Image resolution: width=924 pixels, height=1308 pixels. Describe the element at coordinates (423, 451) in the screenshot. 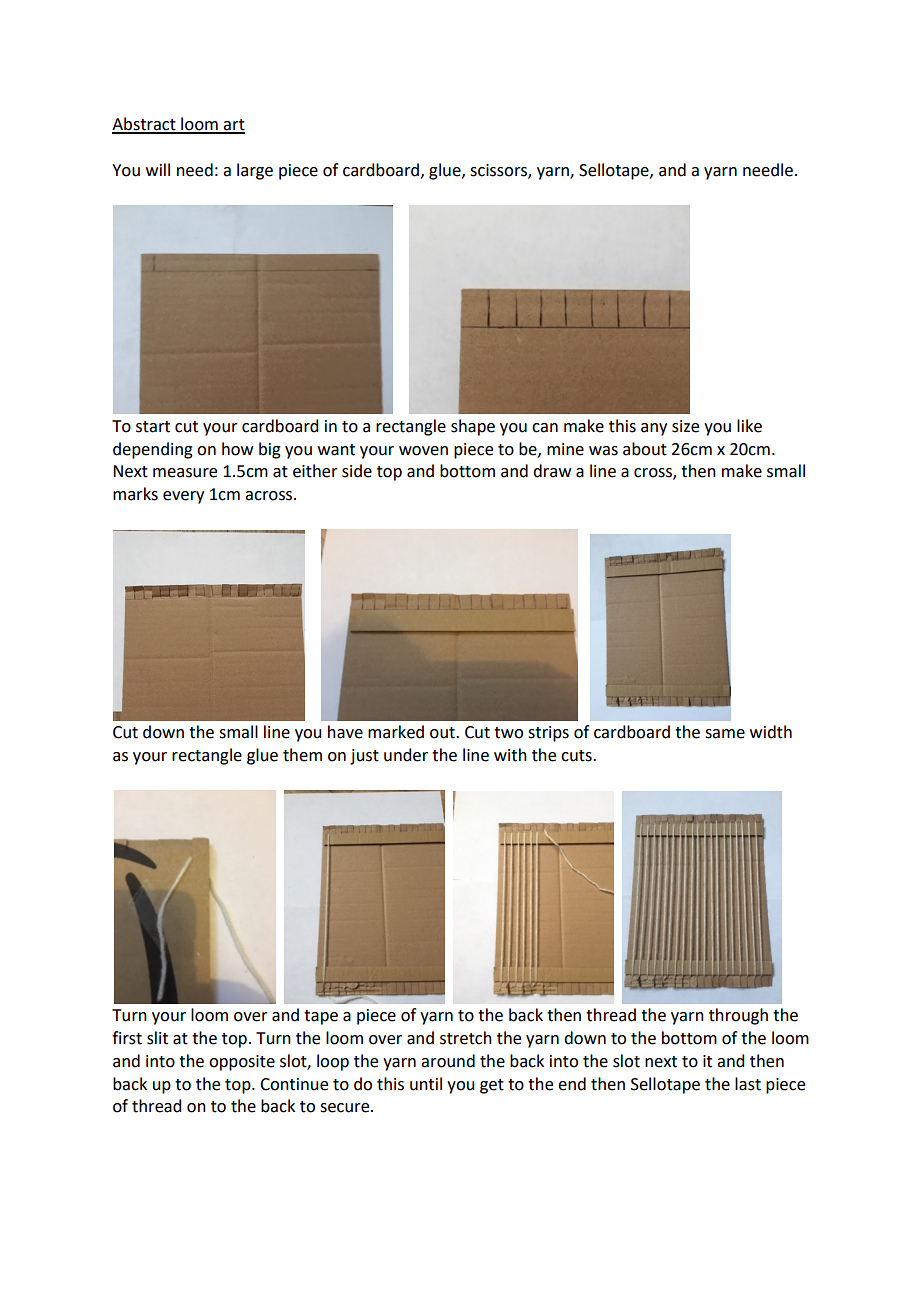

I see `woven` at that location.
